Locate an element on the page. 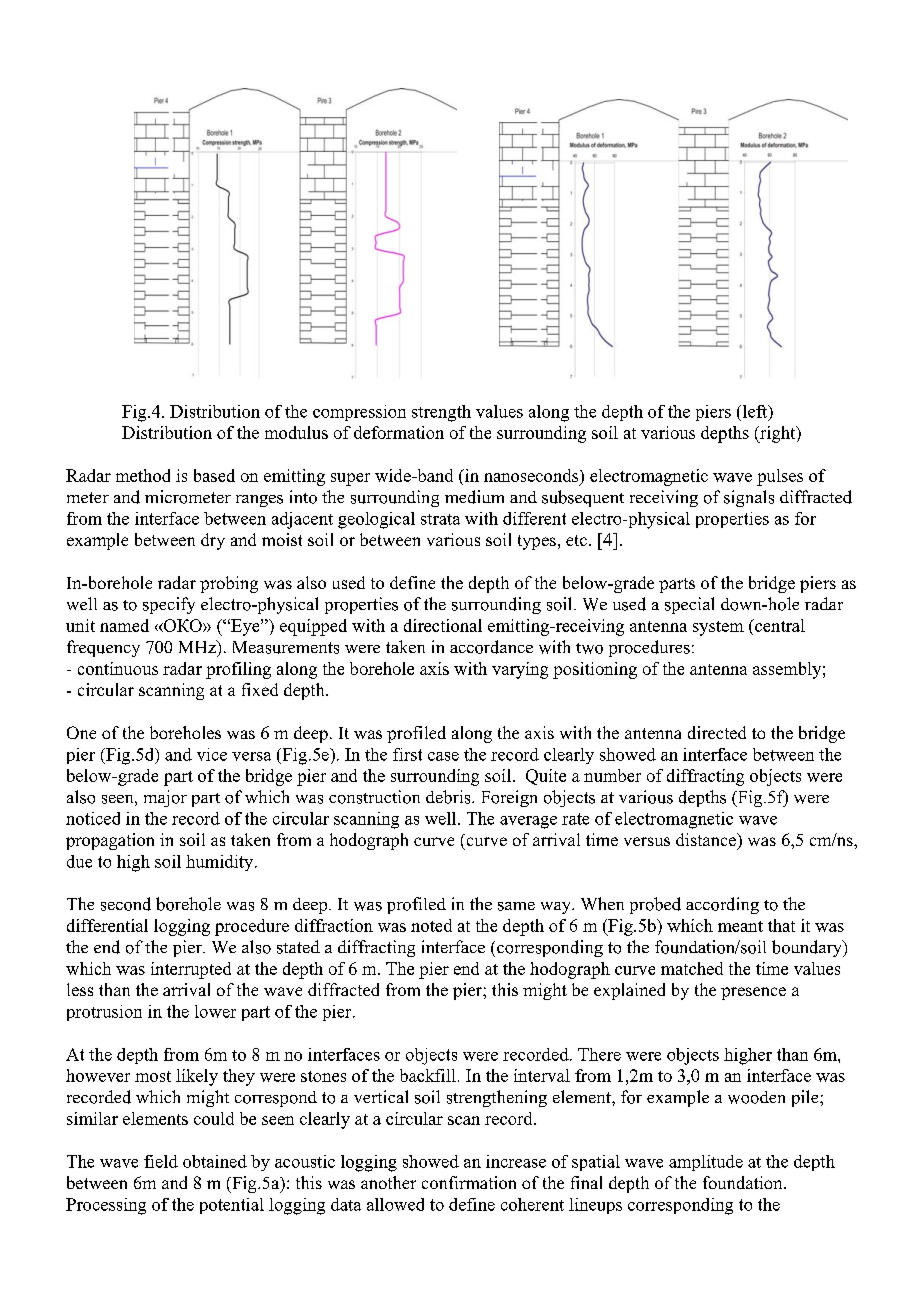 Image resolution: width=924 pixels, height=1308 pixels. left is located at coordinates (755, 412).
